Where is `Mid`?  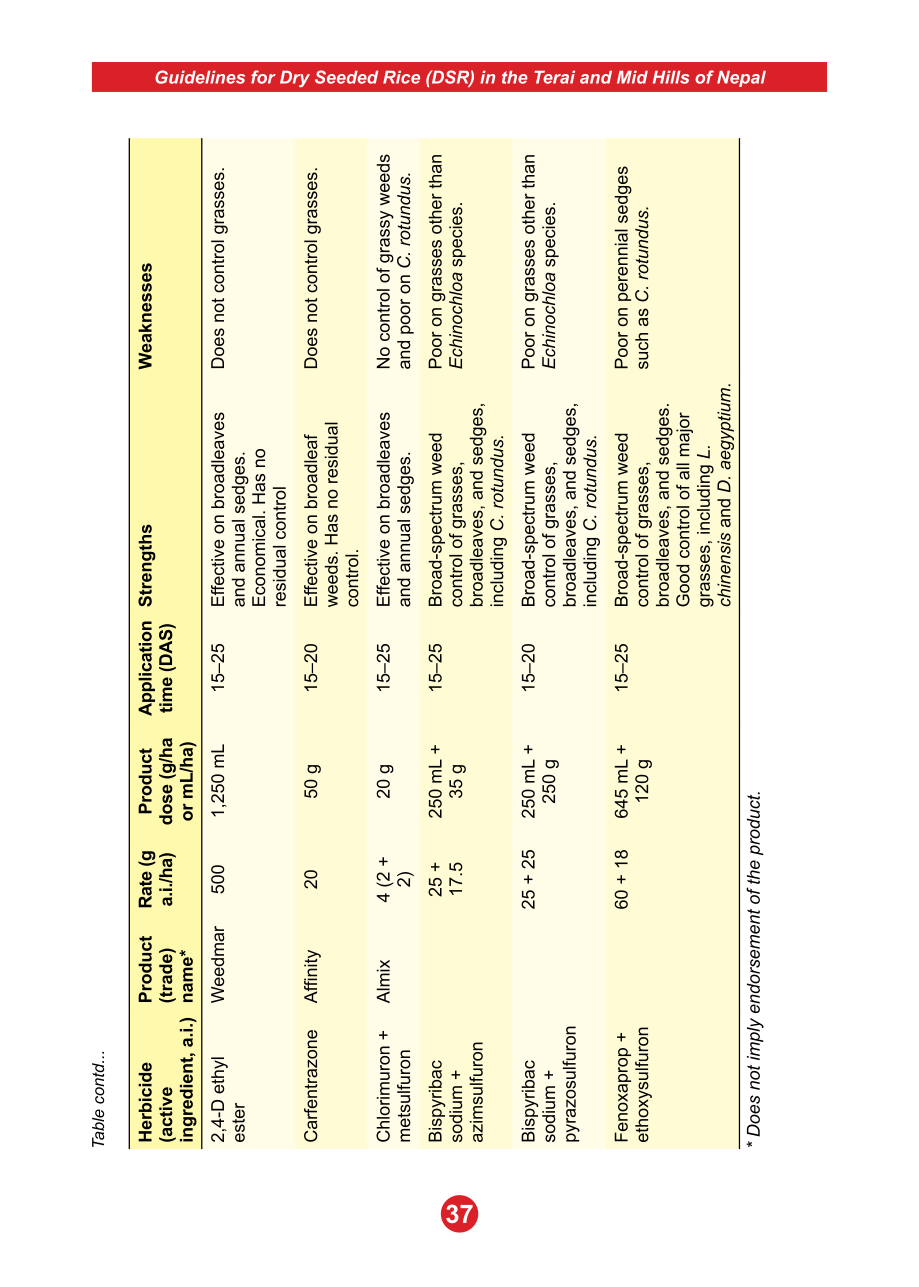 Mid is located at coordinates (632, 77).
